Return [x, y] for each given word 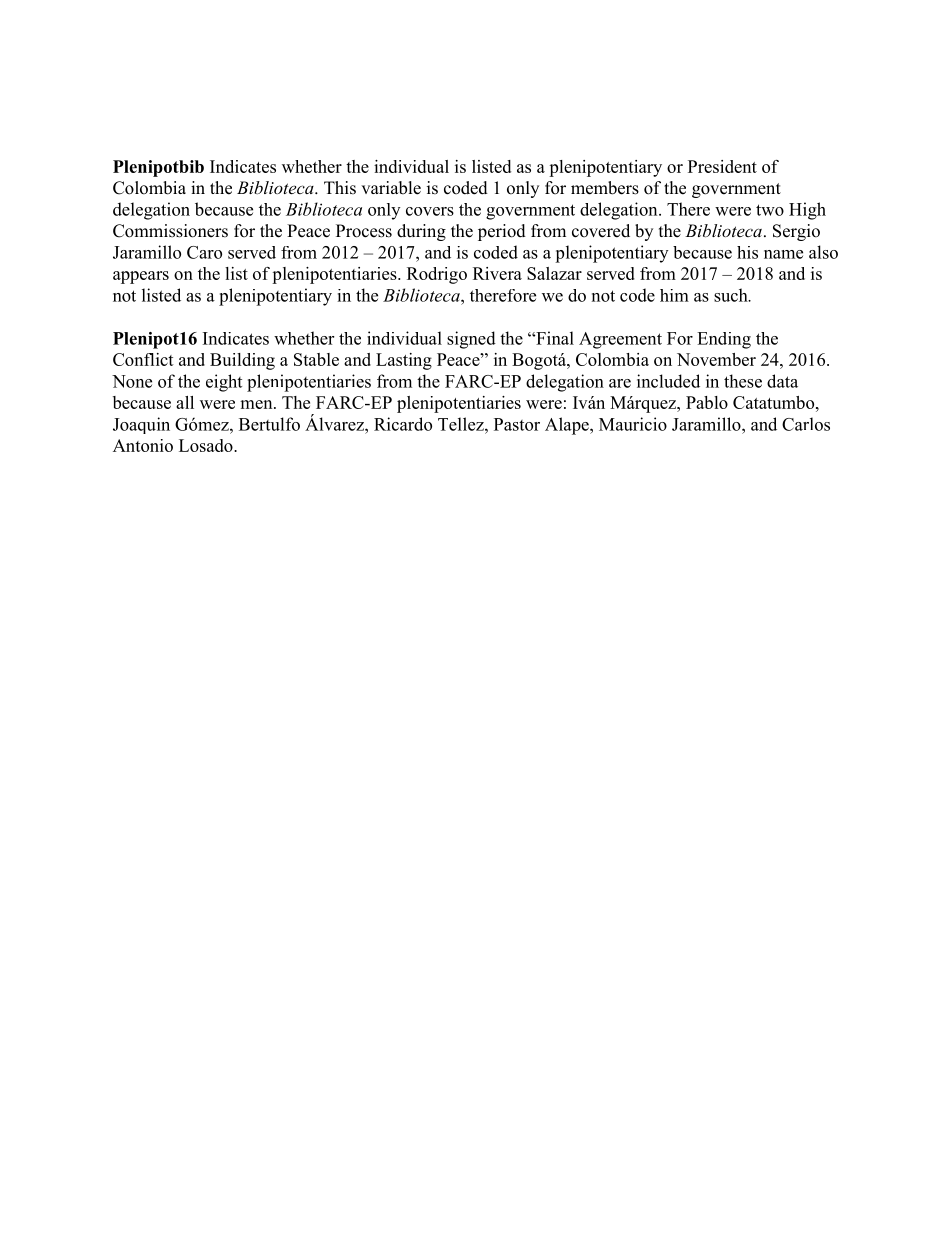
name [783, 254]
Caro [204, 252]
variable [391, 188]
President [722, 166]
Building [242, 361]
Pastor [517, 424]
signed [471, 340]
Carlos [806, 424]
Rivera [497, 273]
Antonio [143, 445]
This [340, 188]
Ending [724, 340]
